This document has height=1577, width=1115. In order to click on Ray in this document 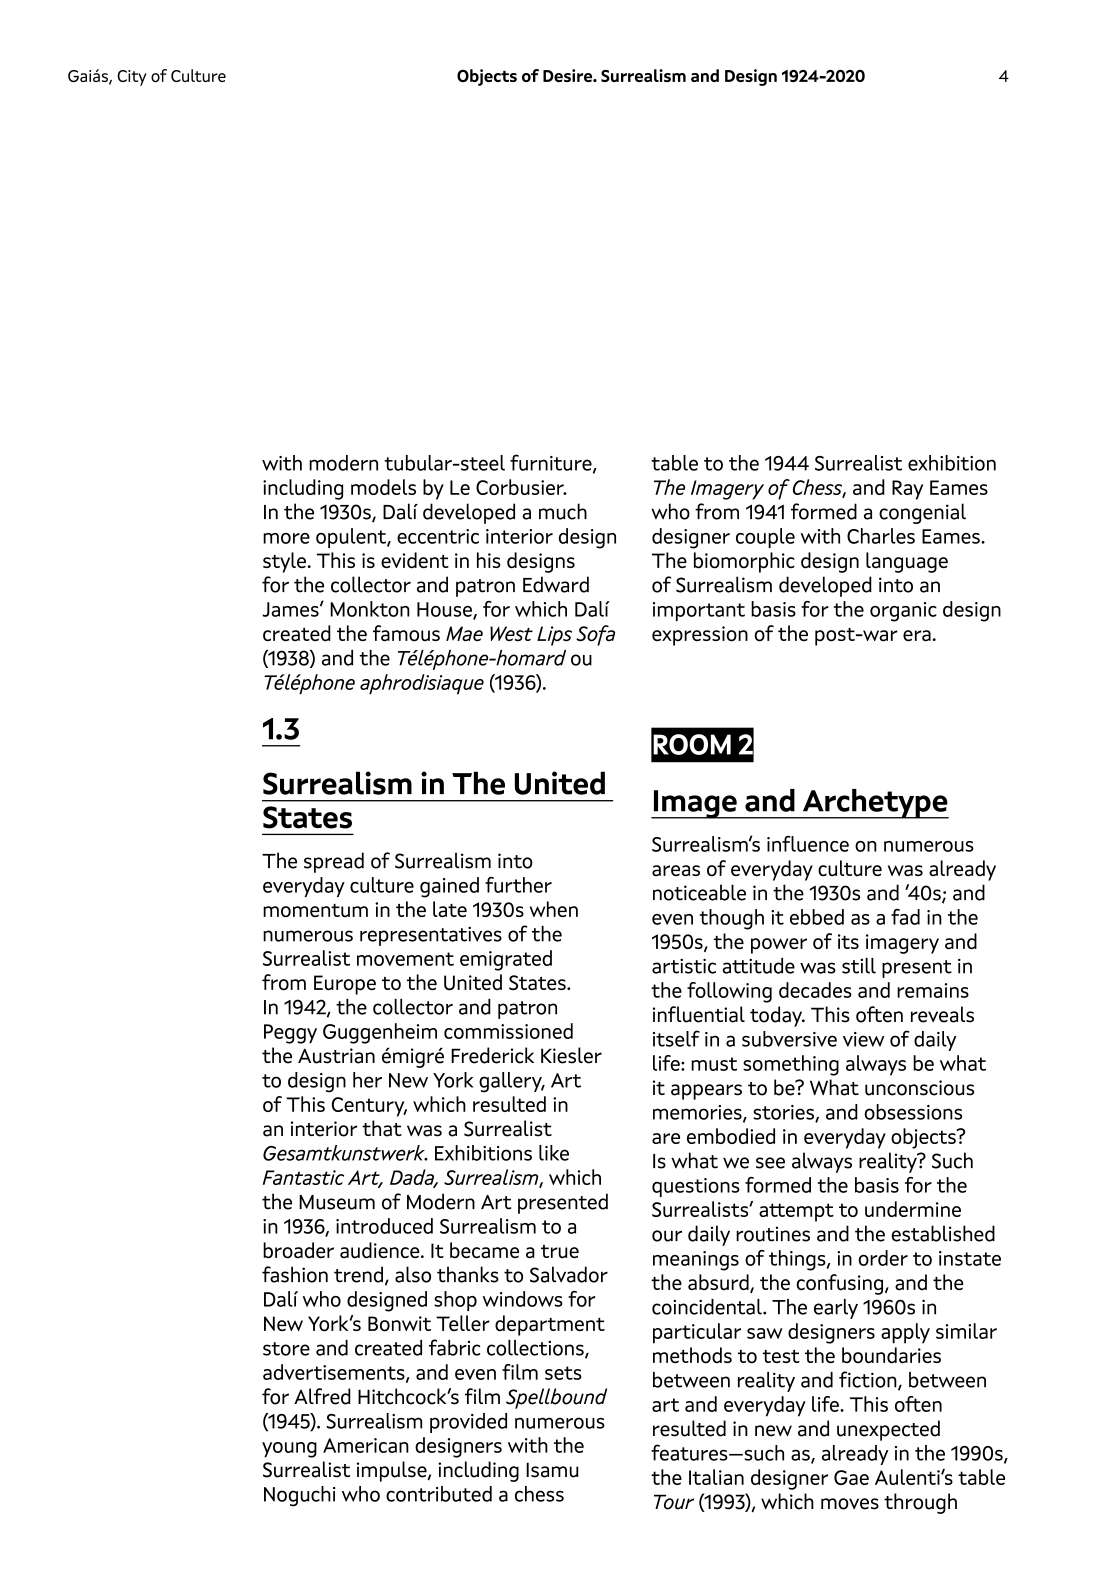, I will do `click(907, 490)`.
